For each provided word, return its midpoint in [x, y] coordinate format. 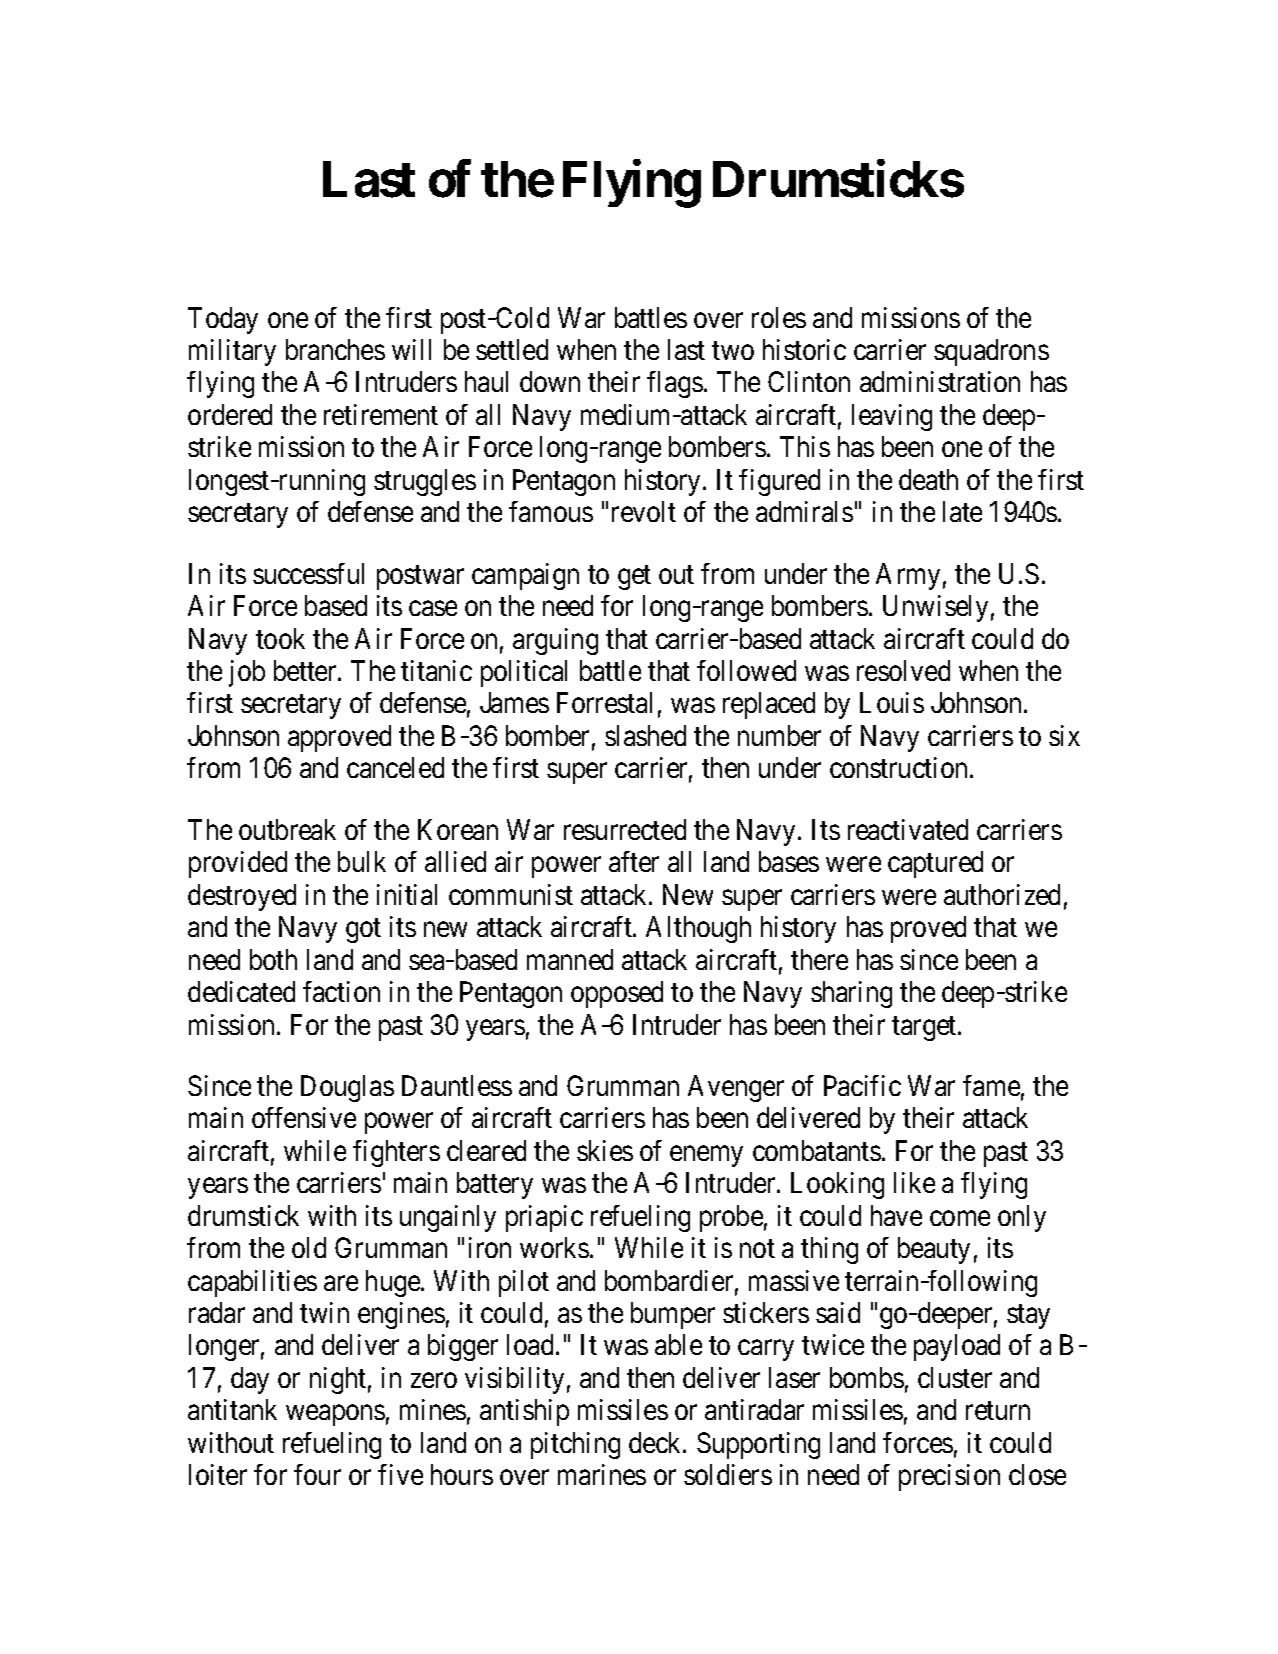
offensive [304, 1117]
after [634, 861]
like [914, 1182]
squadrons [991, 352]
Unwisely [935, 608]
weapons [335, 1415]
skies [605, 1150]
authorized [1002, 894]
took [280, 638]
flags [675, 384]
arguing [555, 641]
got [363, 931]
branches [335, 349]
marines [602, 1474]
